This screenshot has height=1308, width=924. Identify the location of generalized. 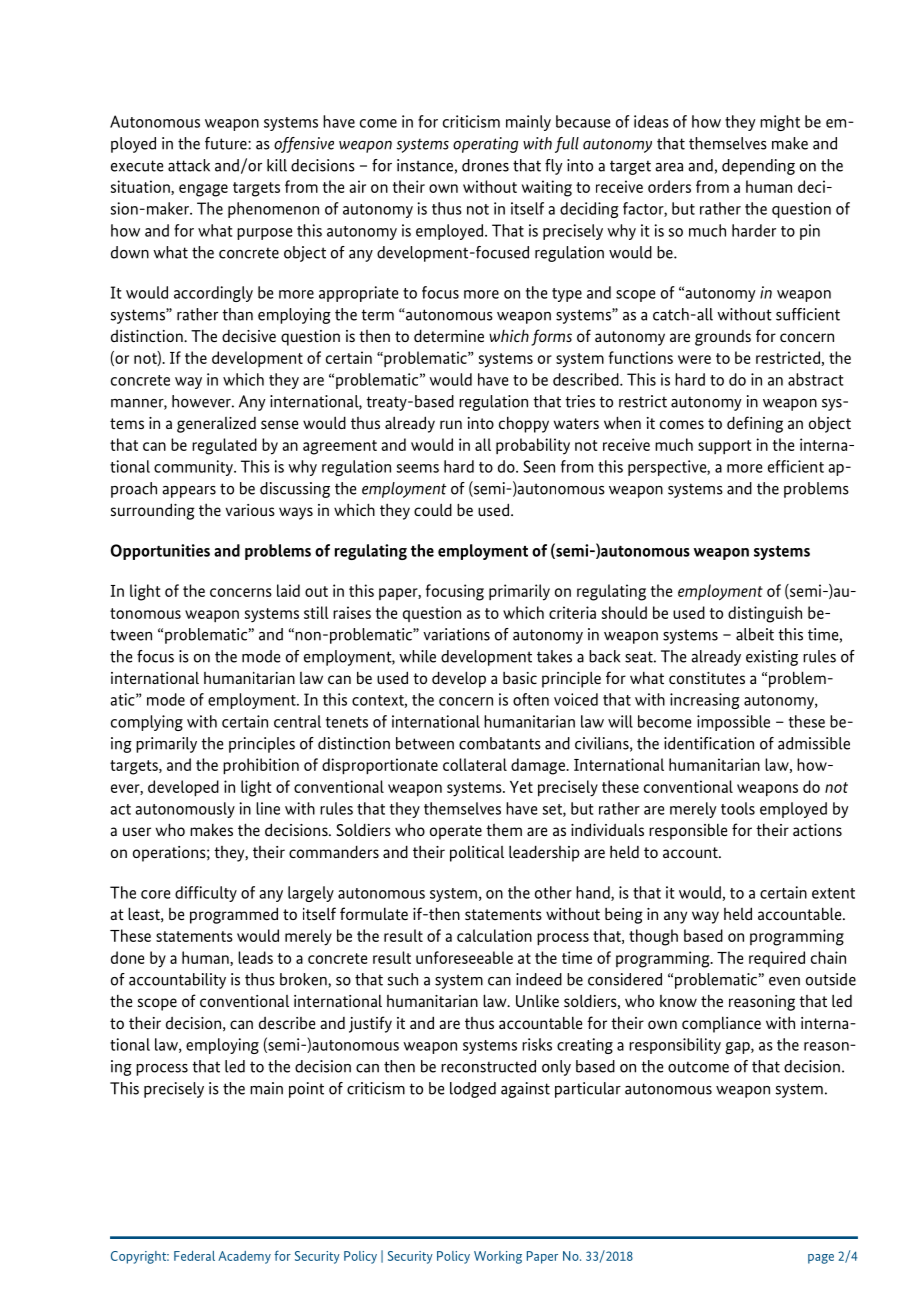
(216, 425).
